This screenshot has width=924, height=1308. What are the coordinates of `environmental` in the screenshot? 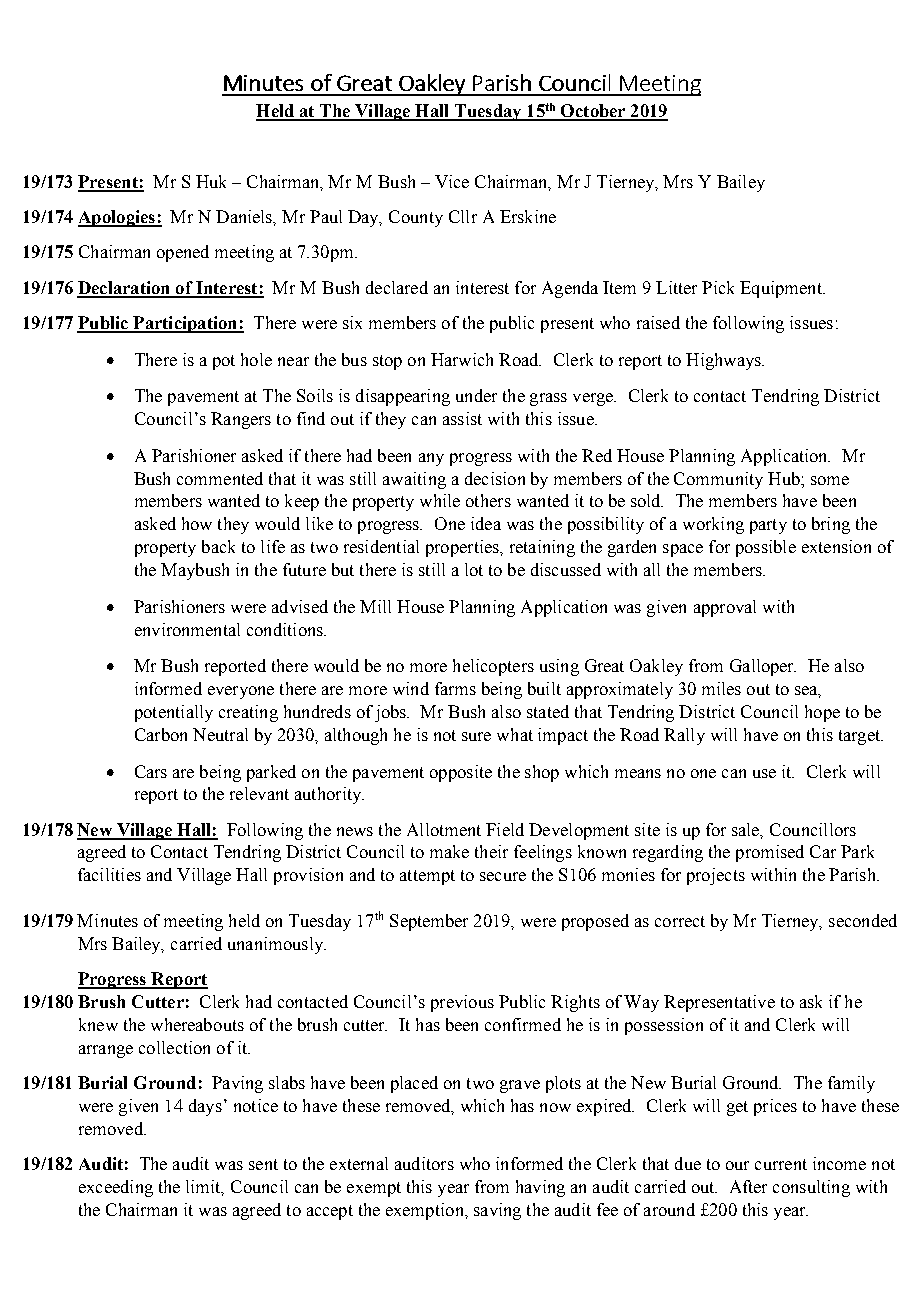 It's located at (187, 629).
